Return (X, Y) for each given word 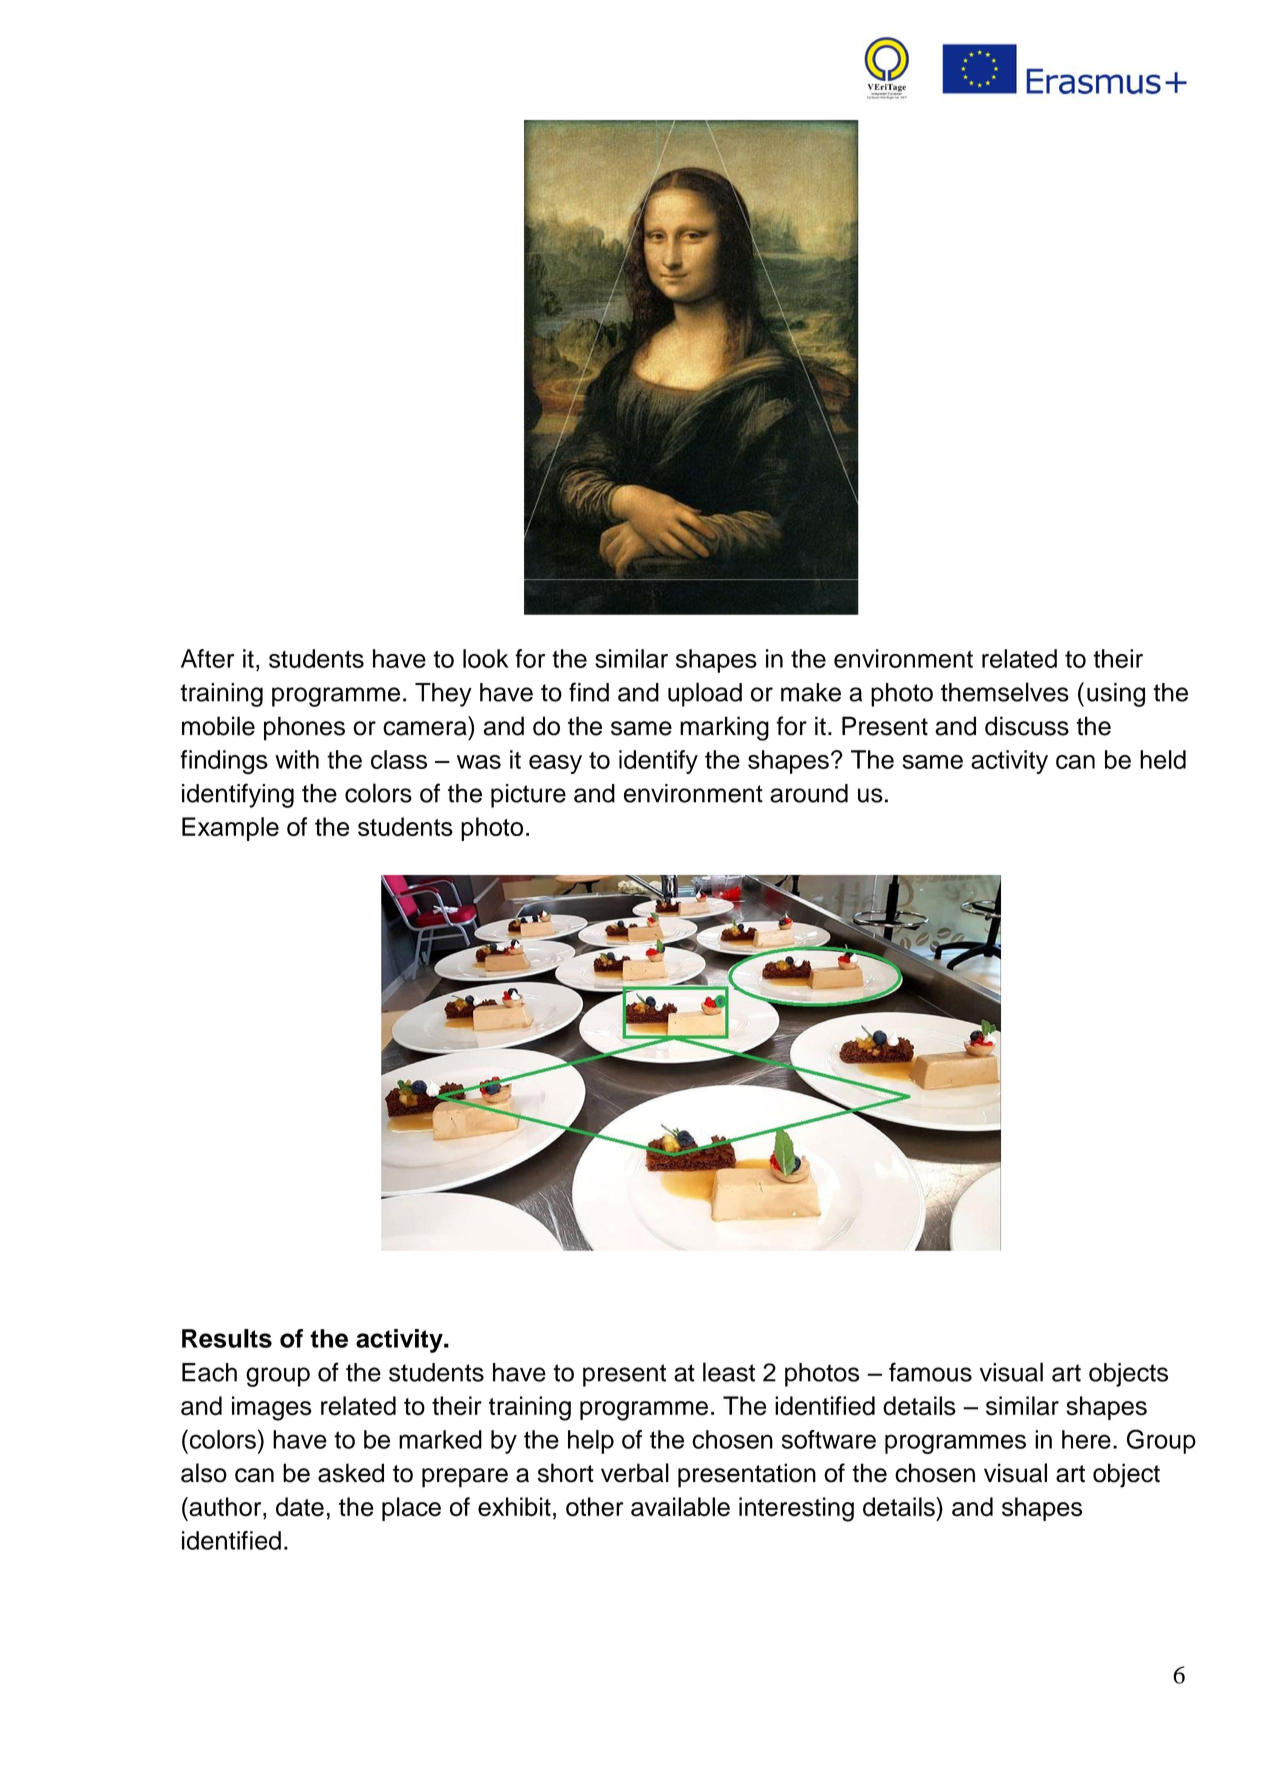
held (1163, 759)
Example (230, 829)
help (591, 1442)
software (829, 1439)
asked (351, 1473)
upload (705, 694)
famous (930, 1372)
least (729, 1372)
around (809, 793)
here (1086, 1439)
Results (227, 1338)
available (680, 1507)
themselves (1005, 692)
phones (304, 728)
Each (209, 1372)
